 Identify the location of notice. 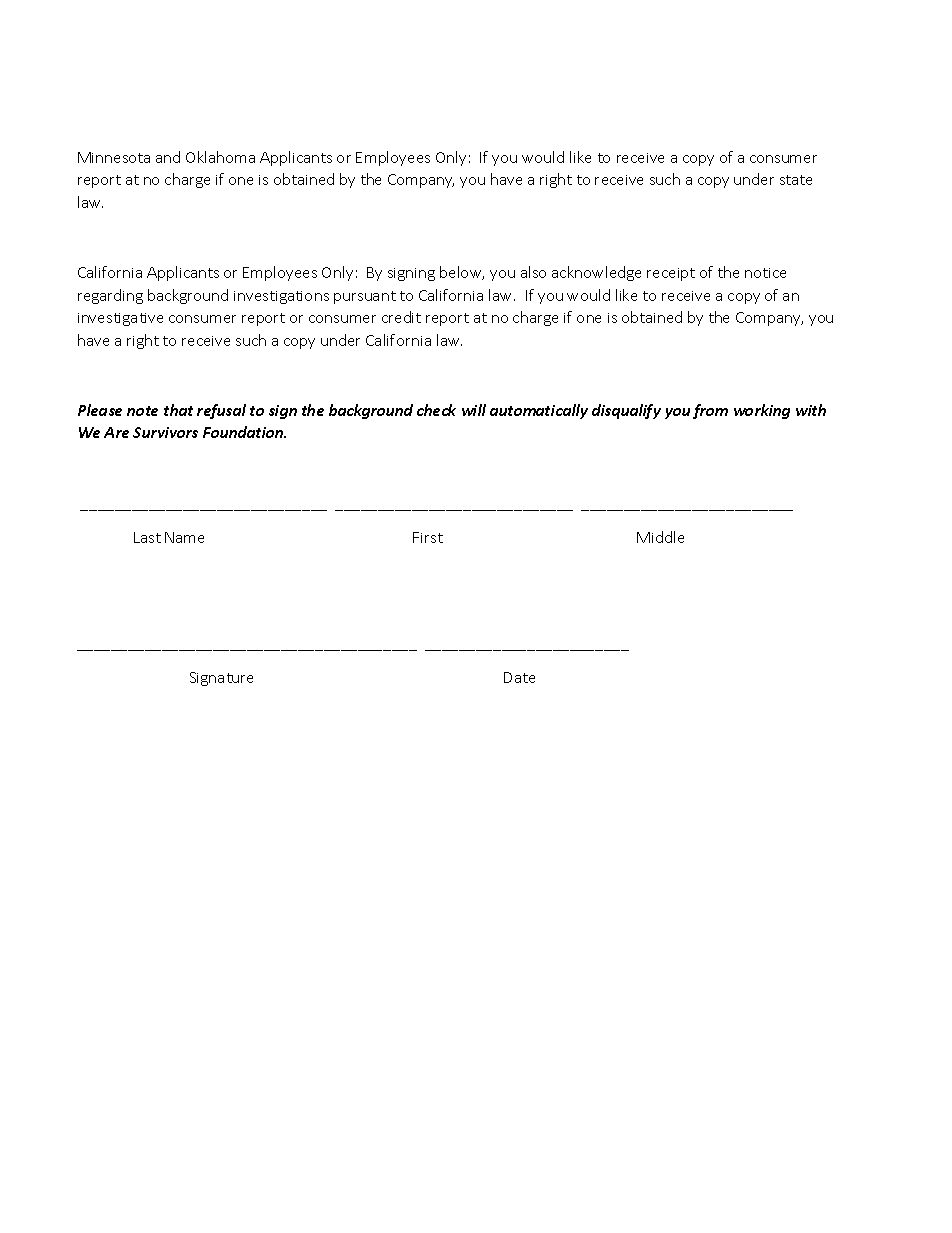
(765, 273).
